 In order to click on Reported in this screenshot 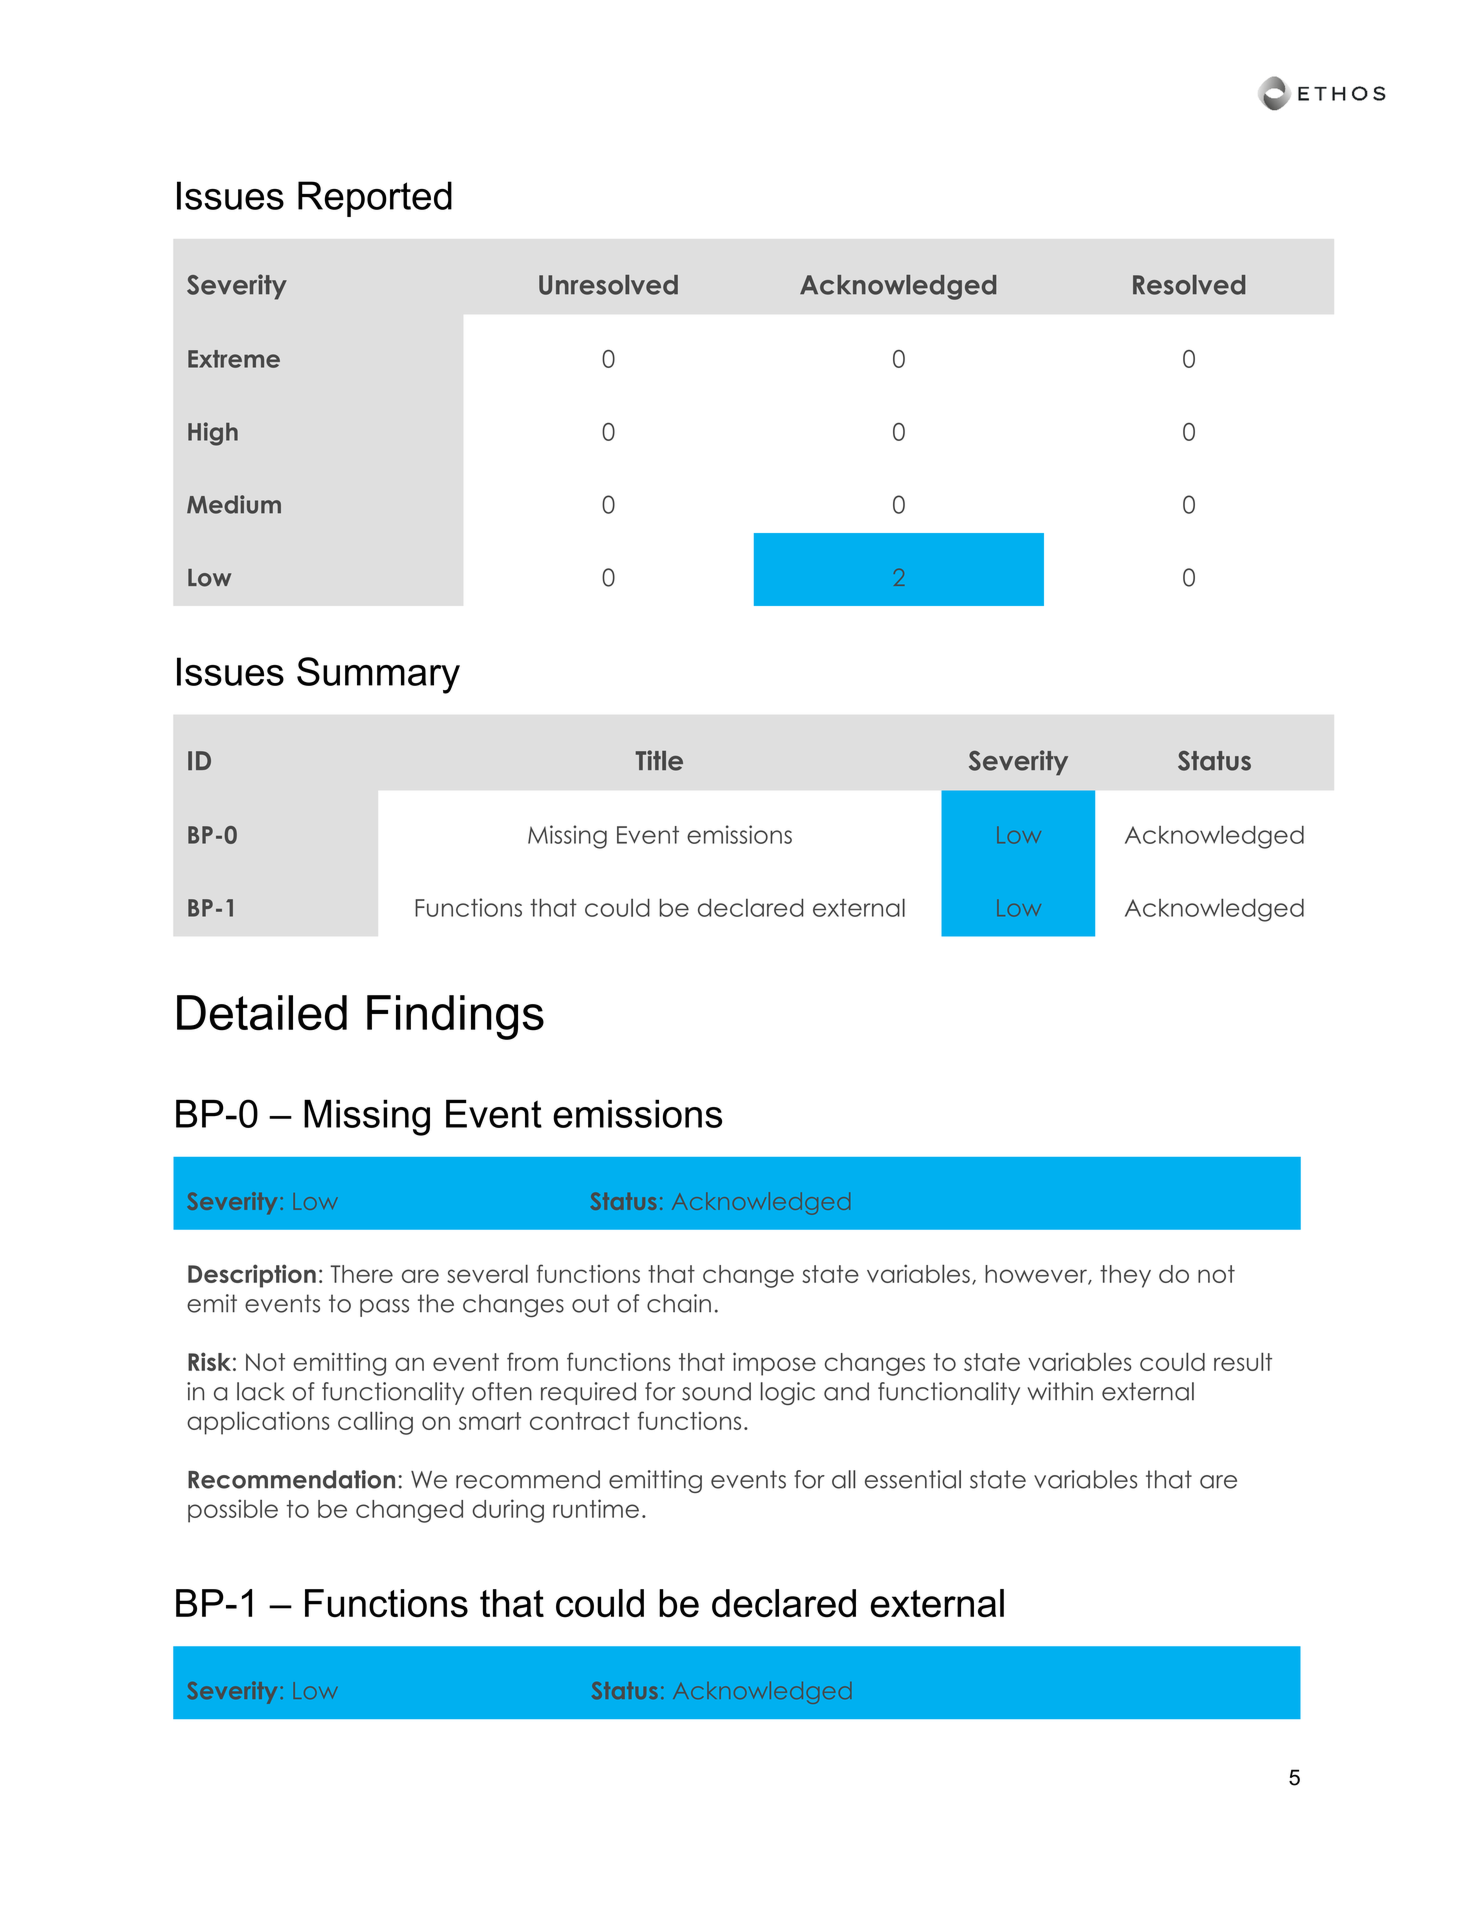, I will do `click(375, 199)`.
